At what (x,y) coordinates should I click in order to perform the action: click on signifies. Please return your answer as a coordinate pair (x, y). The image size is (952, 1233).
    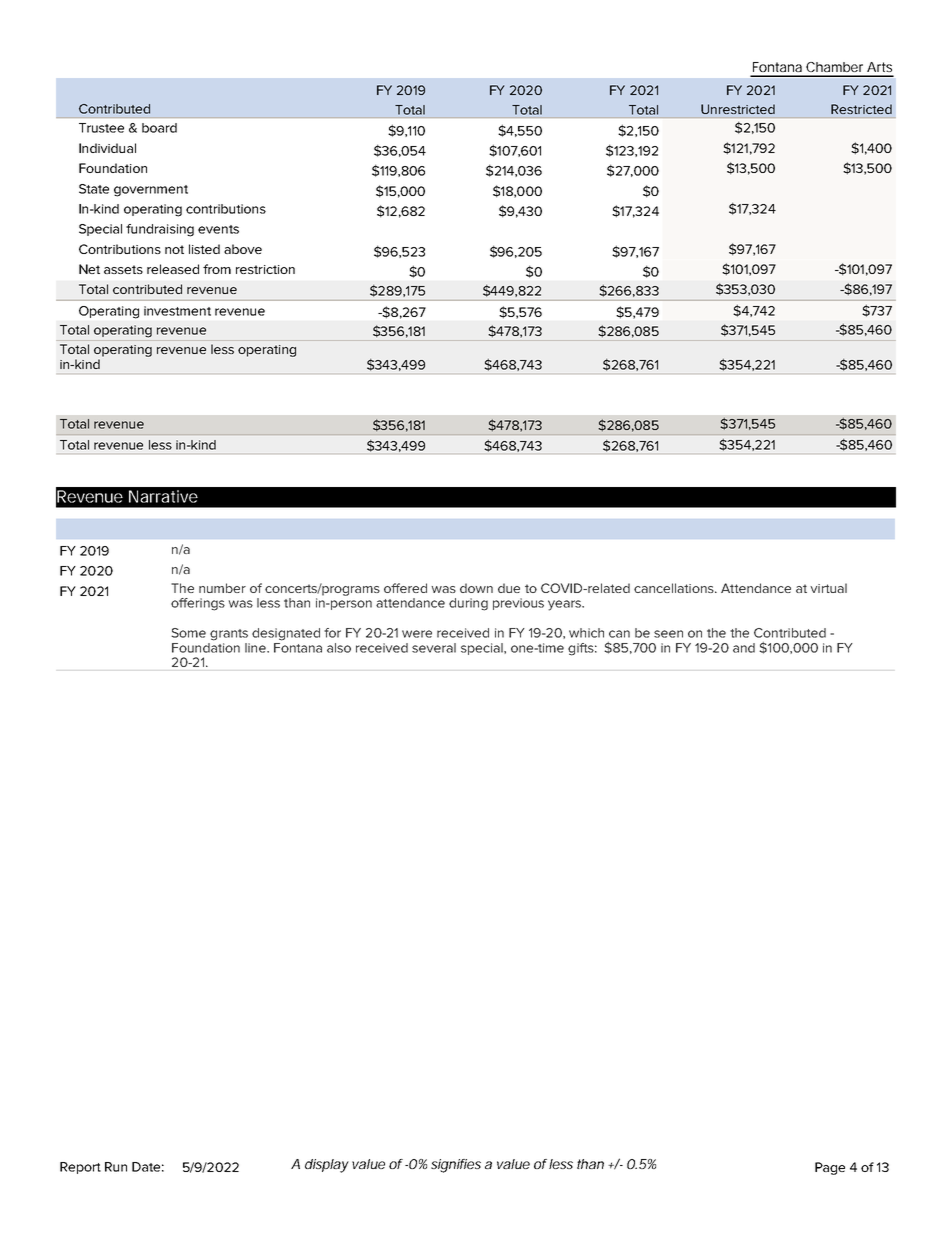
    Looking at the image, I should click on (456, 1166).
